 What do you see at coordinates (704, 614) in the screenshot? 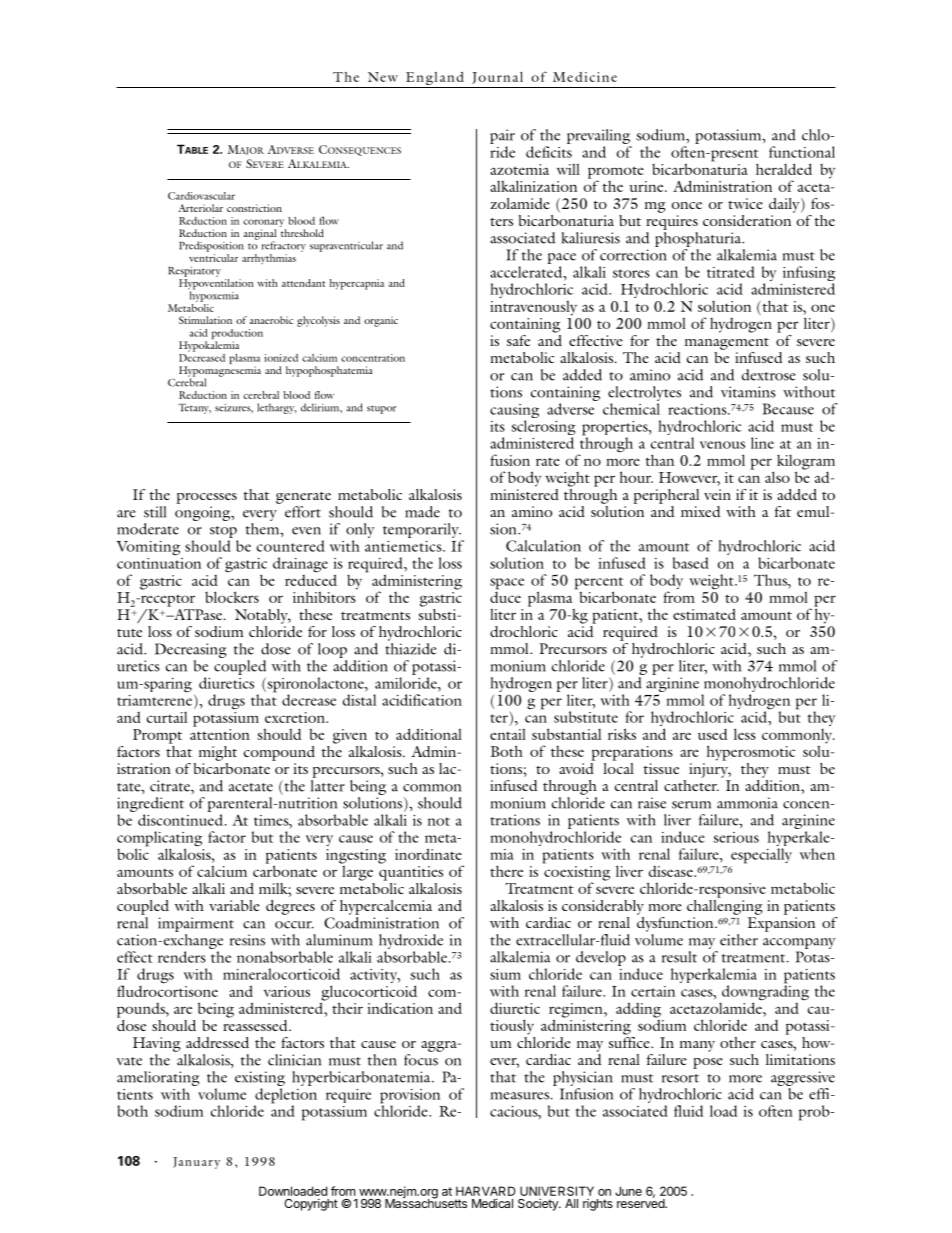
I see `estimated` at bounding box center [704, 614].
